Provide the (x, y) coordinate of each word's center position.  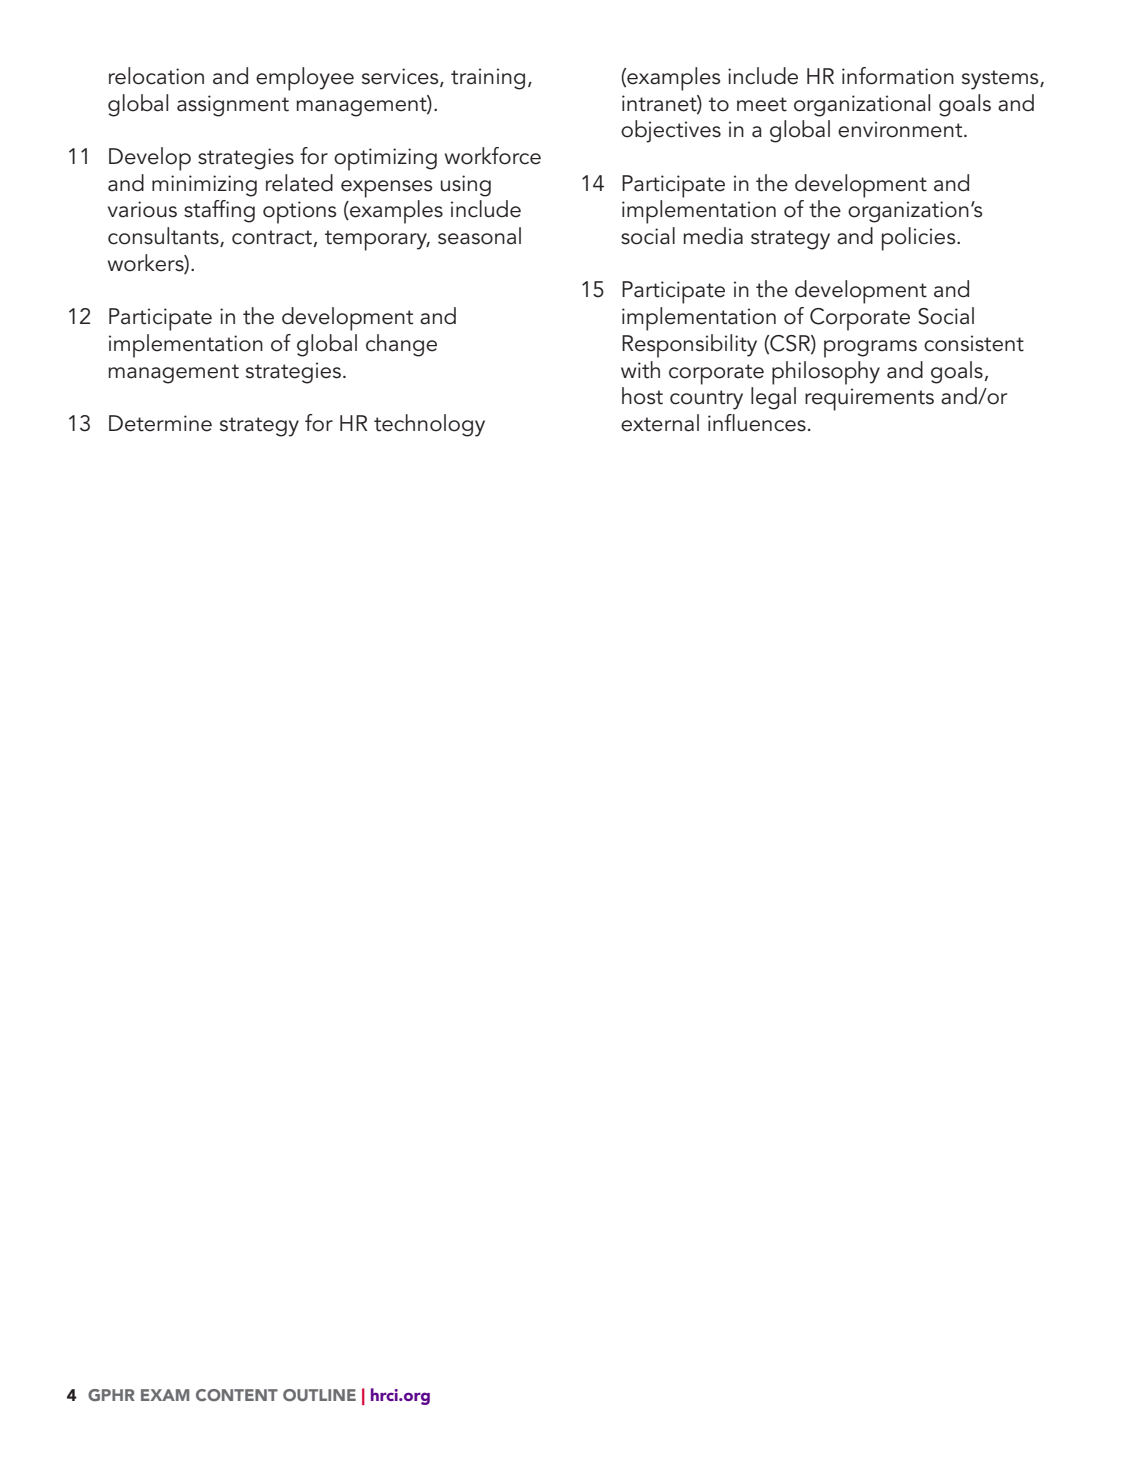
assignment (233, 106)
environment (901, 129)
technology (429, 425)
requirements (869, 399)
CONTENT (237, 1395)
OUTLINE (319, 1395)
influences (757, 423)
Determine (160, 423)
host (642, 396)
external (660, 423)
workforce (493, 156)
